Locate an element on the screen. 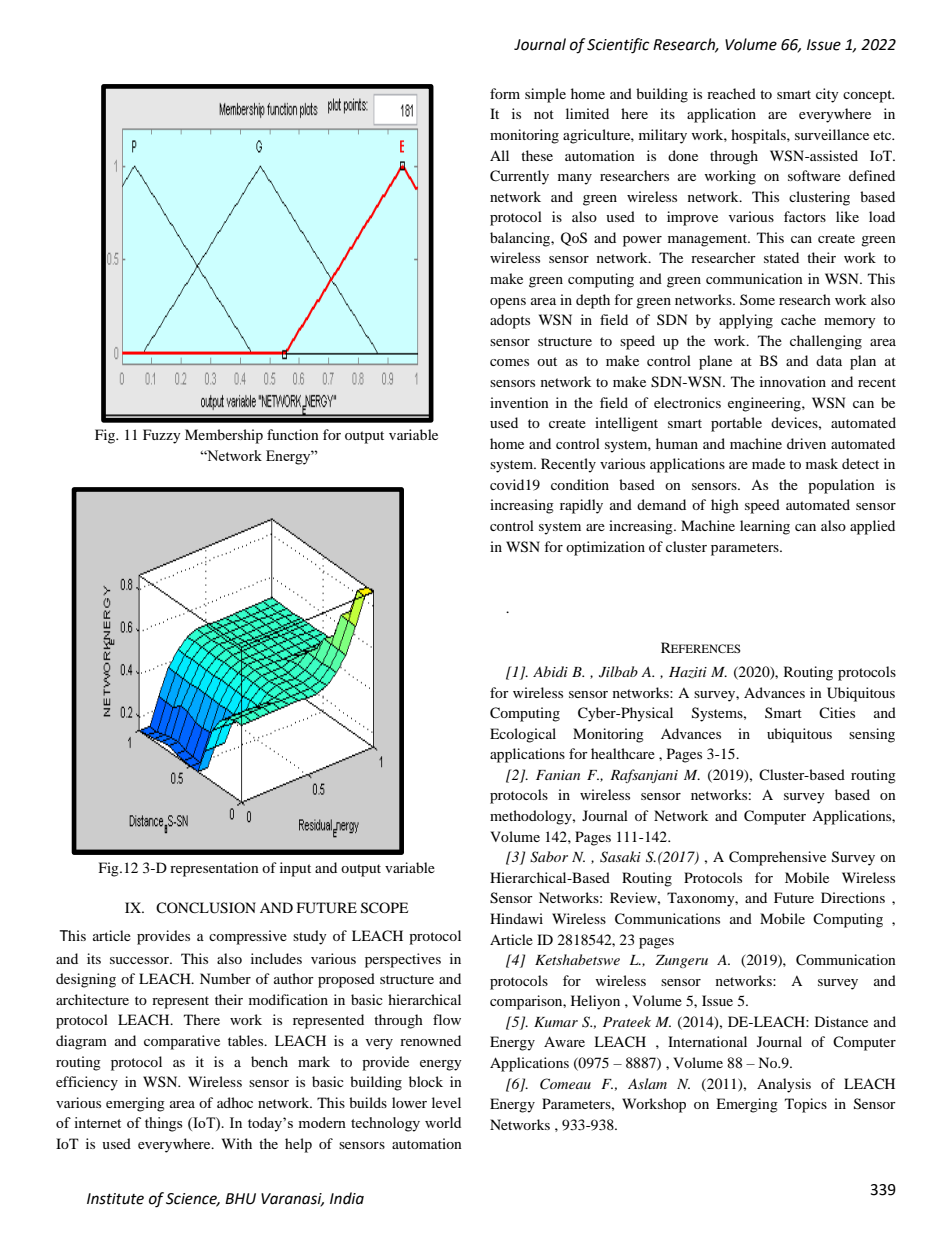 The width and height of the screenshot is (952, 1233). Fuzzy is located at coordinates (162, 436).
